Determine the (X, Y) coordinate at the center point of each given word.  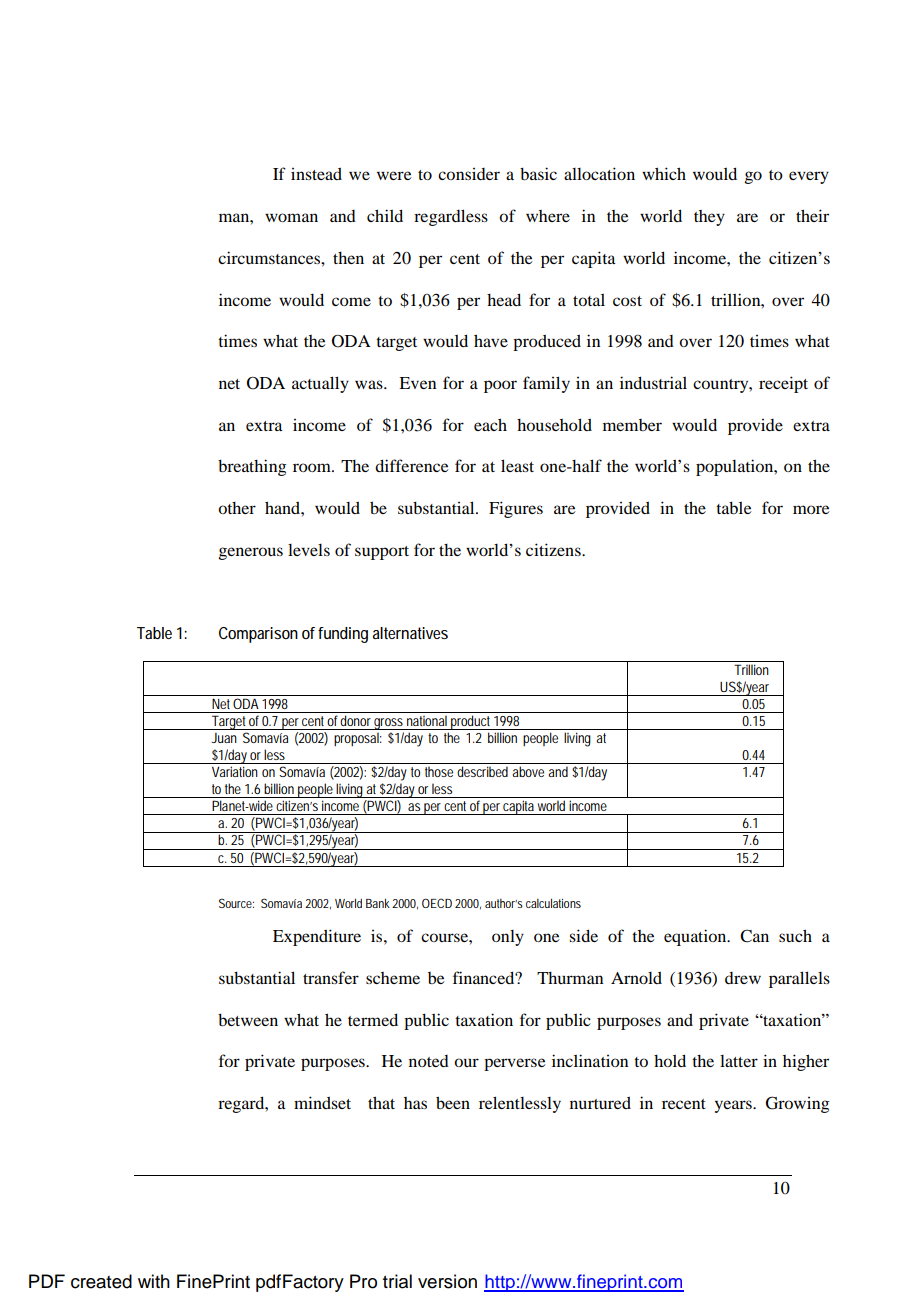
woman (291, 217)
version (447, 1281)
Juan (224, 738)
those (439, 771)
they (709, 218)
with (154, 1281)
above (528, 771)
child (385, 215)
